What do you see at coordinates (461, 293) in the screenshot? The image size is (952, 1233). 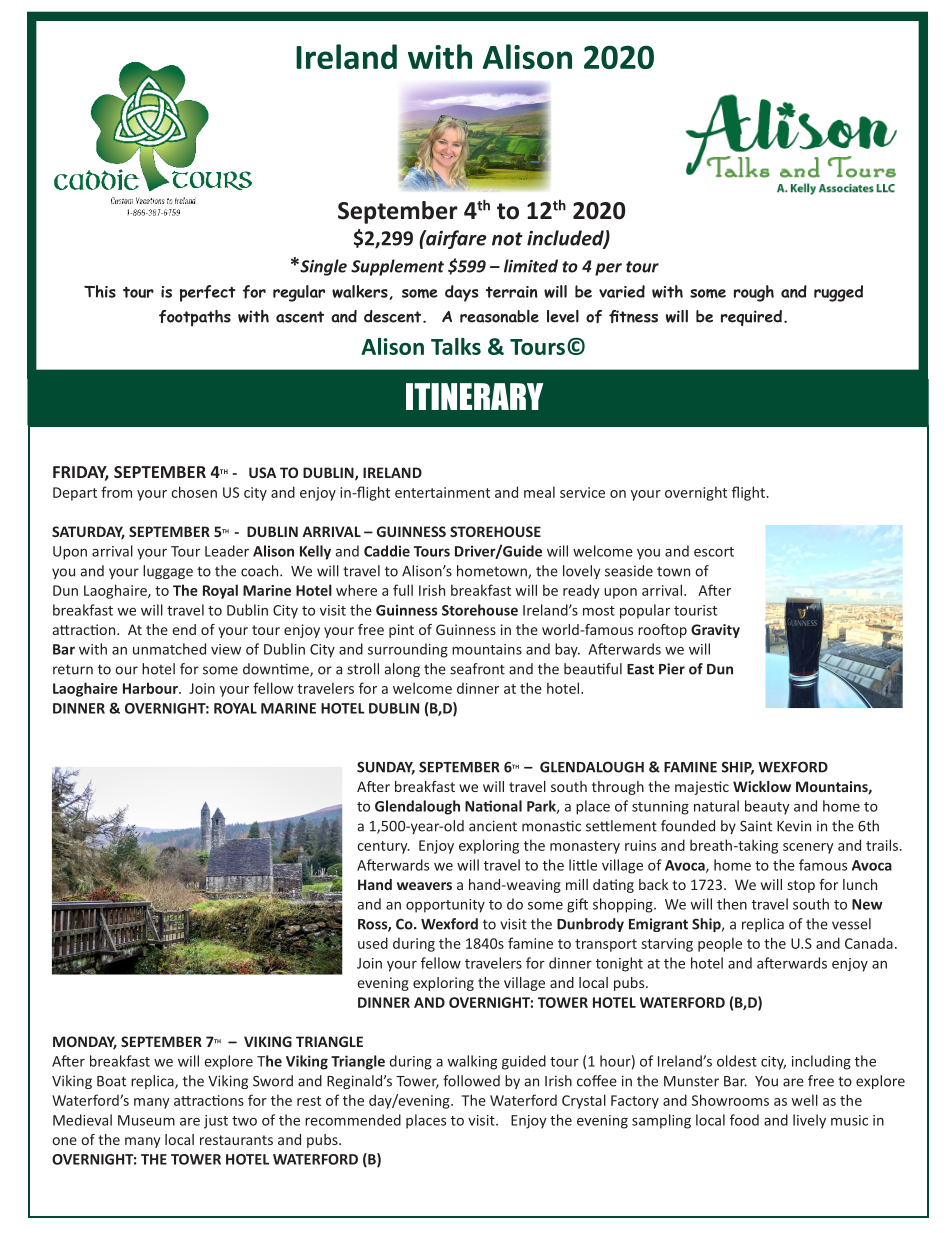 I see `days` at bounding box center [461, 293].
